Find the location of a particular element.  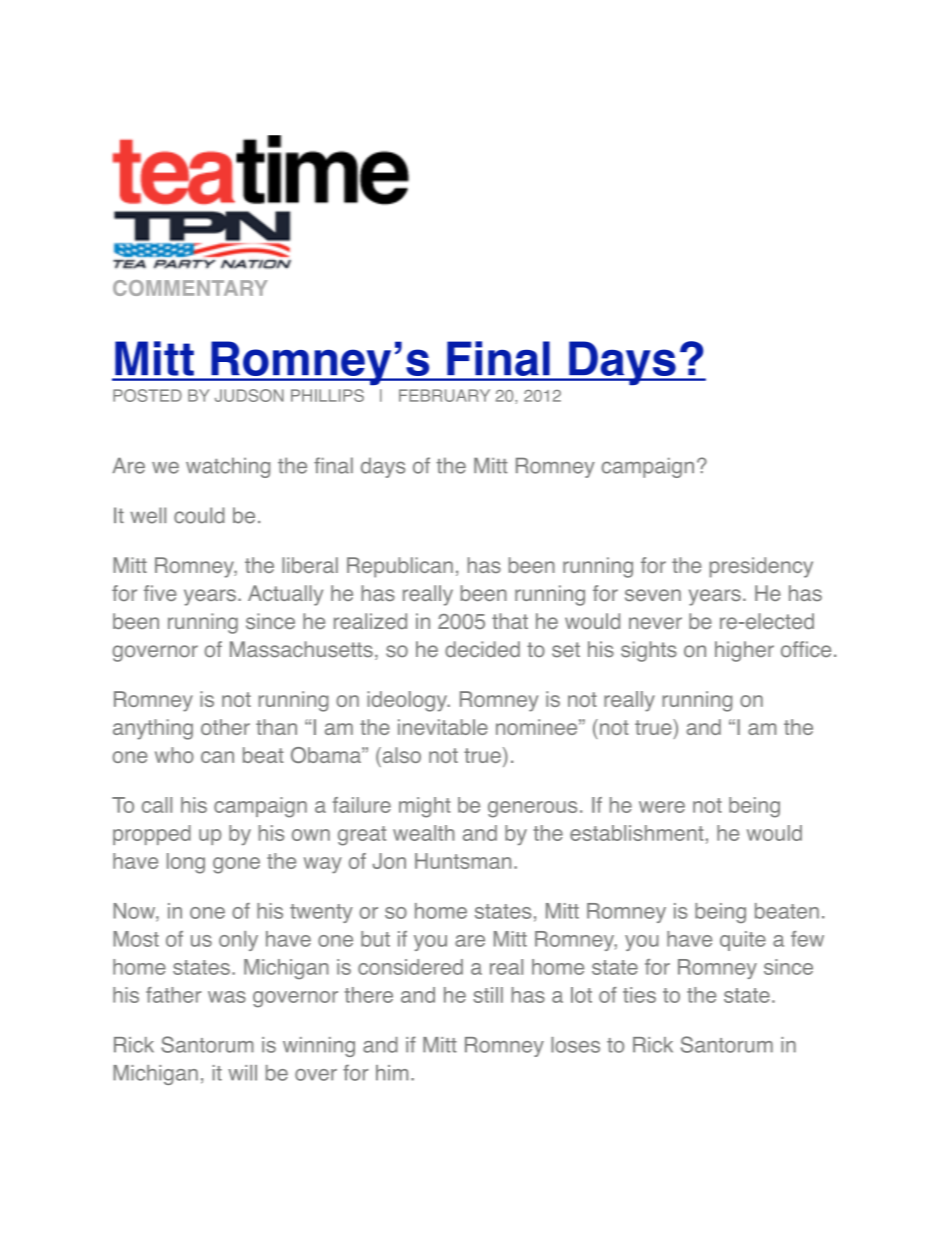

watching is located at coordinates (228, 467).
